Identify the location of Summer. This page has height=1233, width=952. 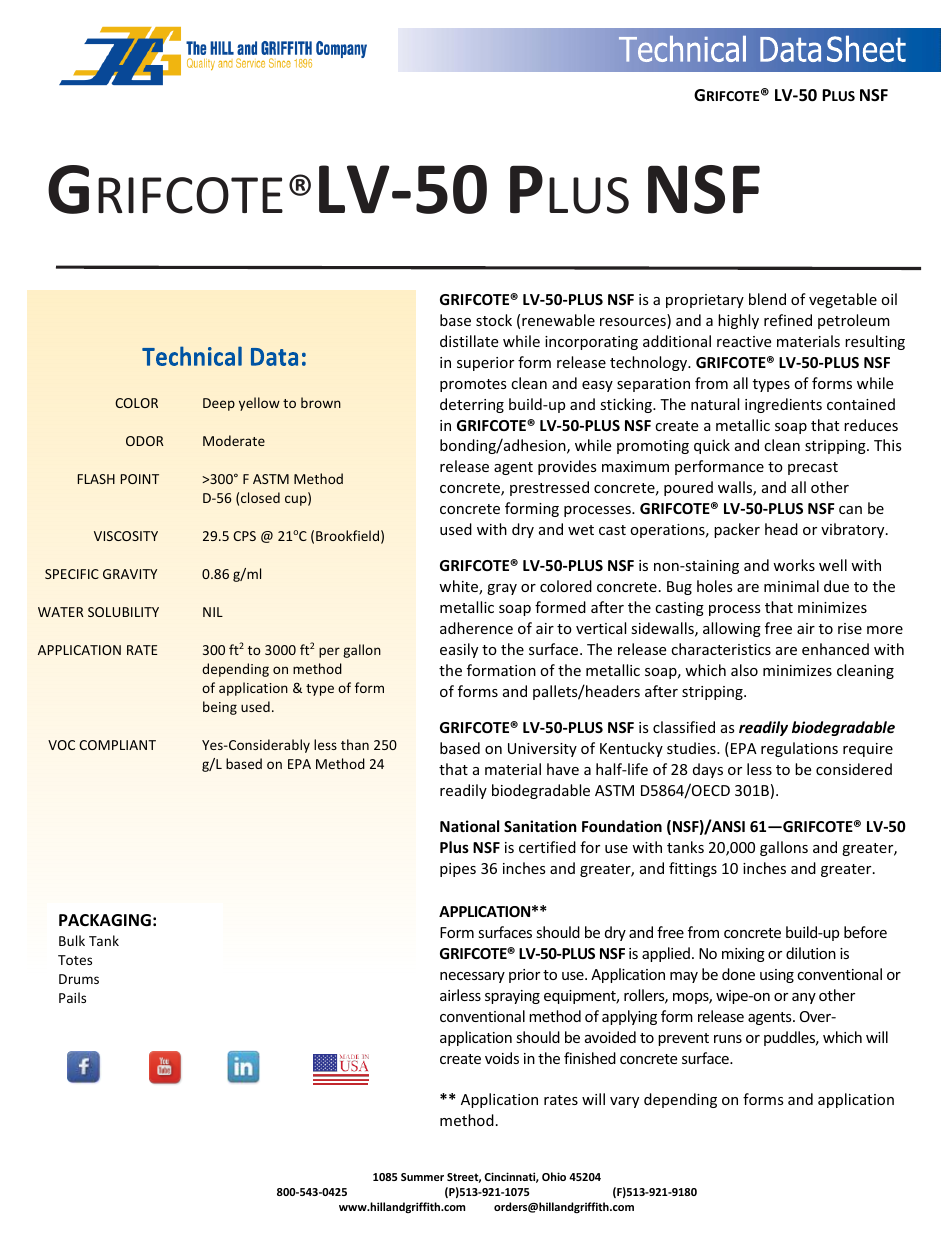
(422, 1177).
